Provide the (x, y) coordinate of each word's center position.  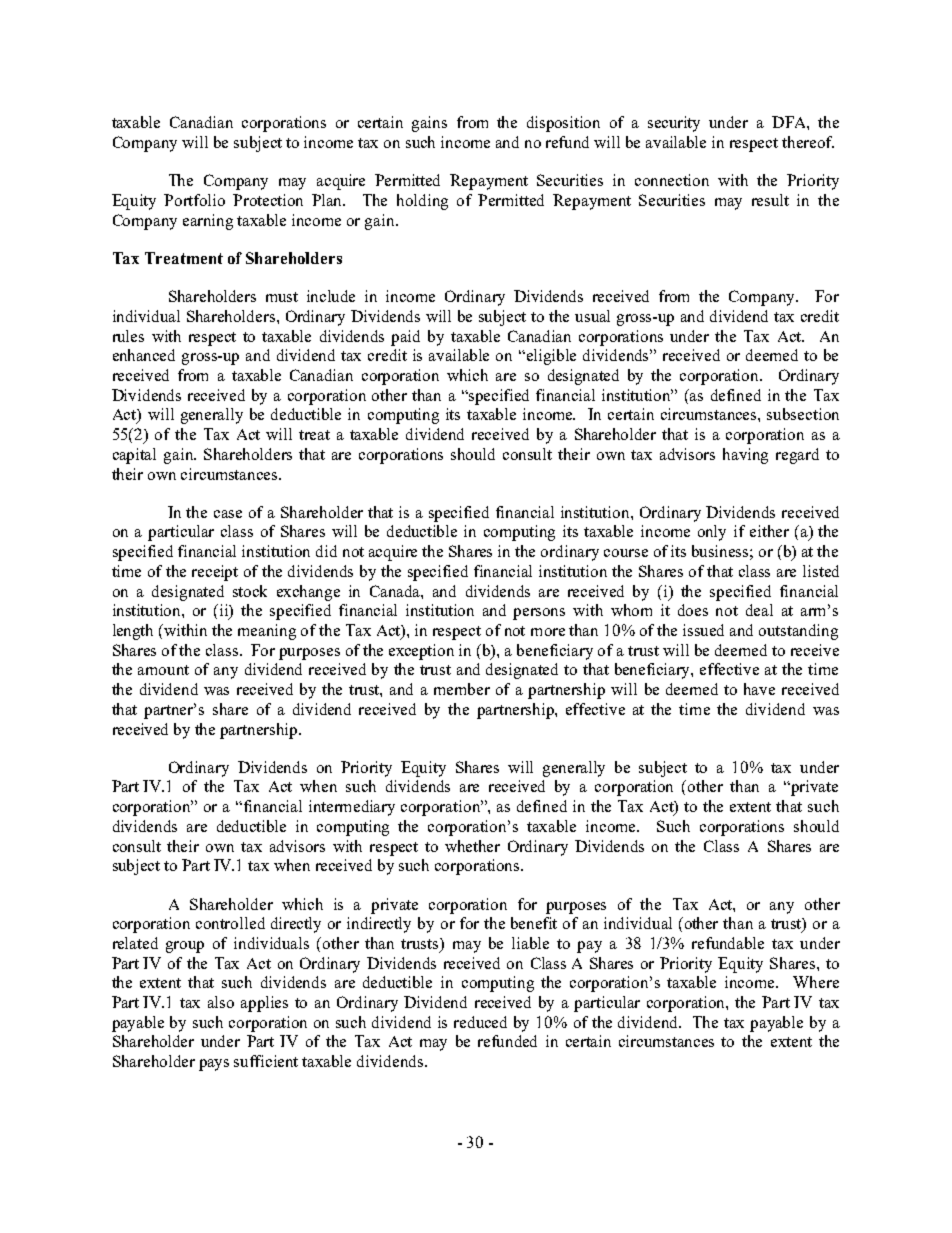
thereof (808, 142)
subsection (803, 414)
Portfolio (194, 200)
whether (472, 846)
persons (539, 614)
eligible (551, 357)
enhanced (144, 355)
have (759, 689)
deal (759, 610)
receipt (215, 573)
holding (422, 202)
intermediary (352, 808)
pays (214, 1065)
